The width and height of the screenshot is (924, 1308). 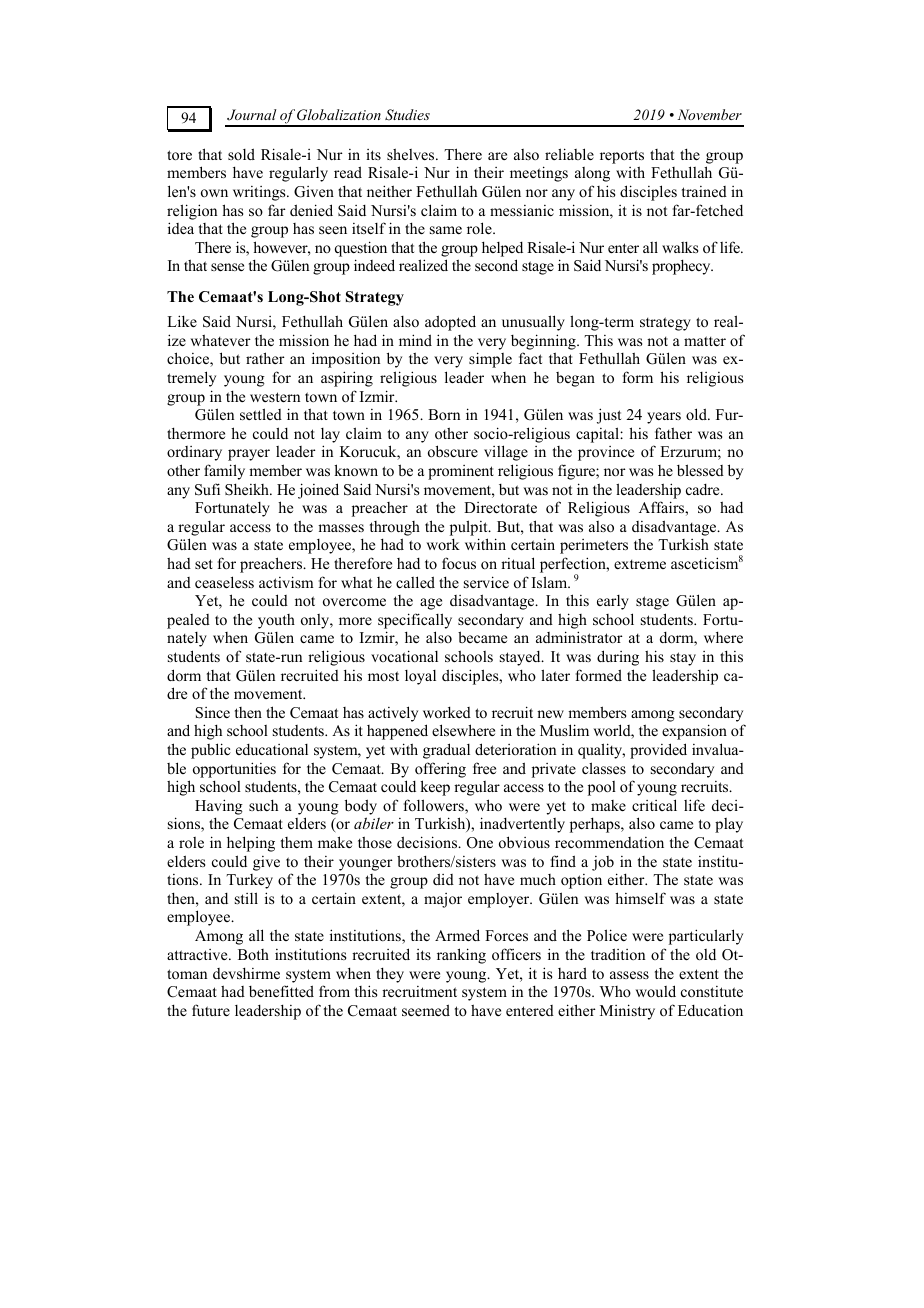 What do you see at coordinates (213, 713) in the screenshot?
I see `Since` at bounding box center [213, 713].
